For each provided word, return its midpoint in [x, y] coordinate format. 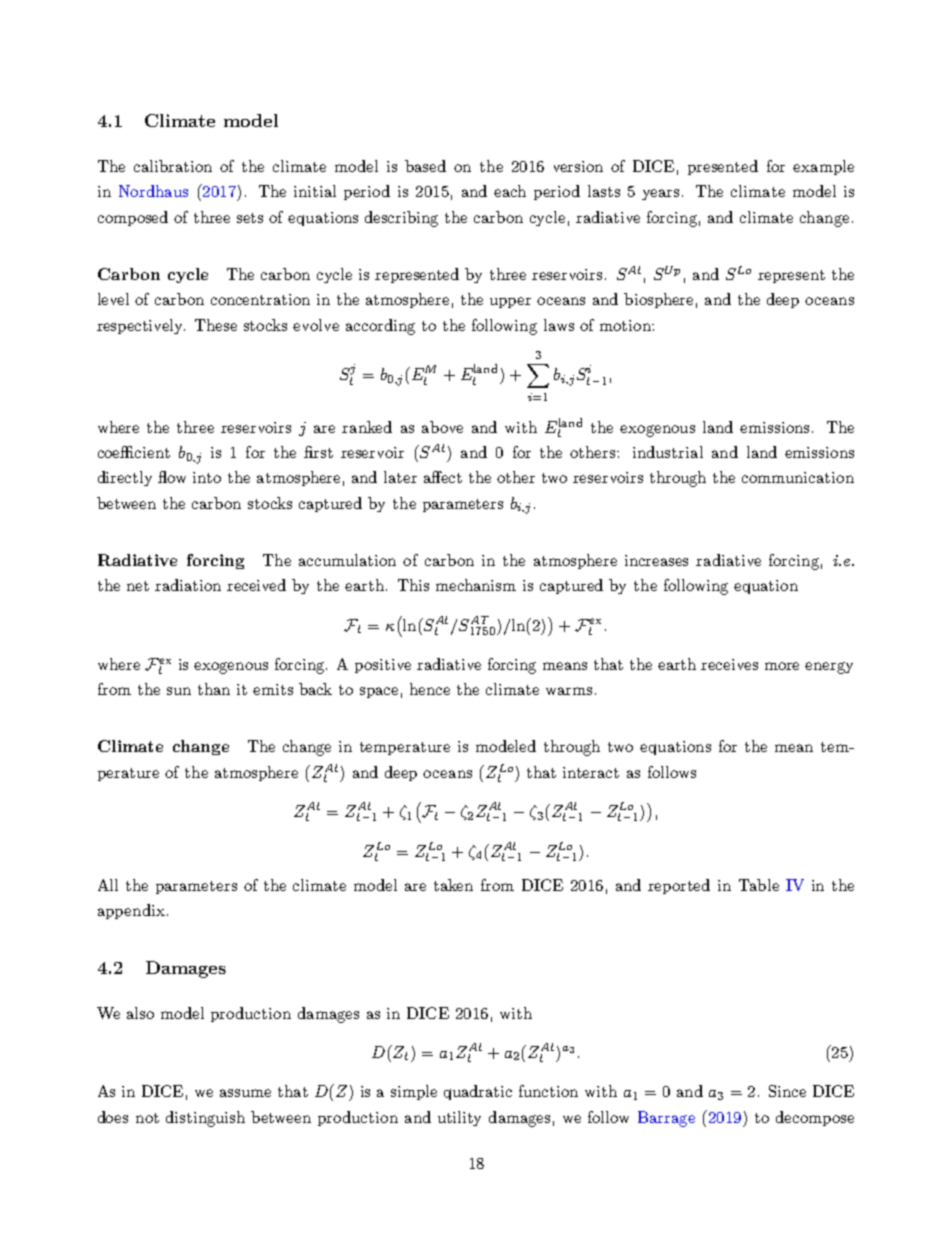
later [400, 477]
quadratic [478, 1092]
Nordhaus [153, 191]
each [510, 191]
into [207, 477]
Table [759, 885]
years [660, 194]
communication [798, 477]
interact [591, 772]
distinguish [205, 1119]
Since [787, 1091]
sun [179, 691]
